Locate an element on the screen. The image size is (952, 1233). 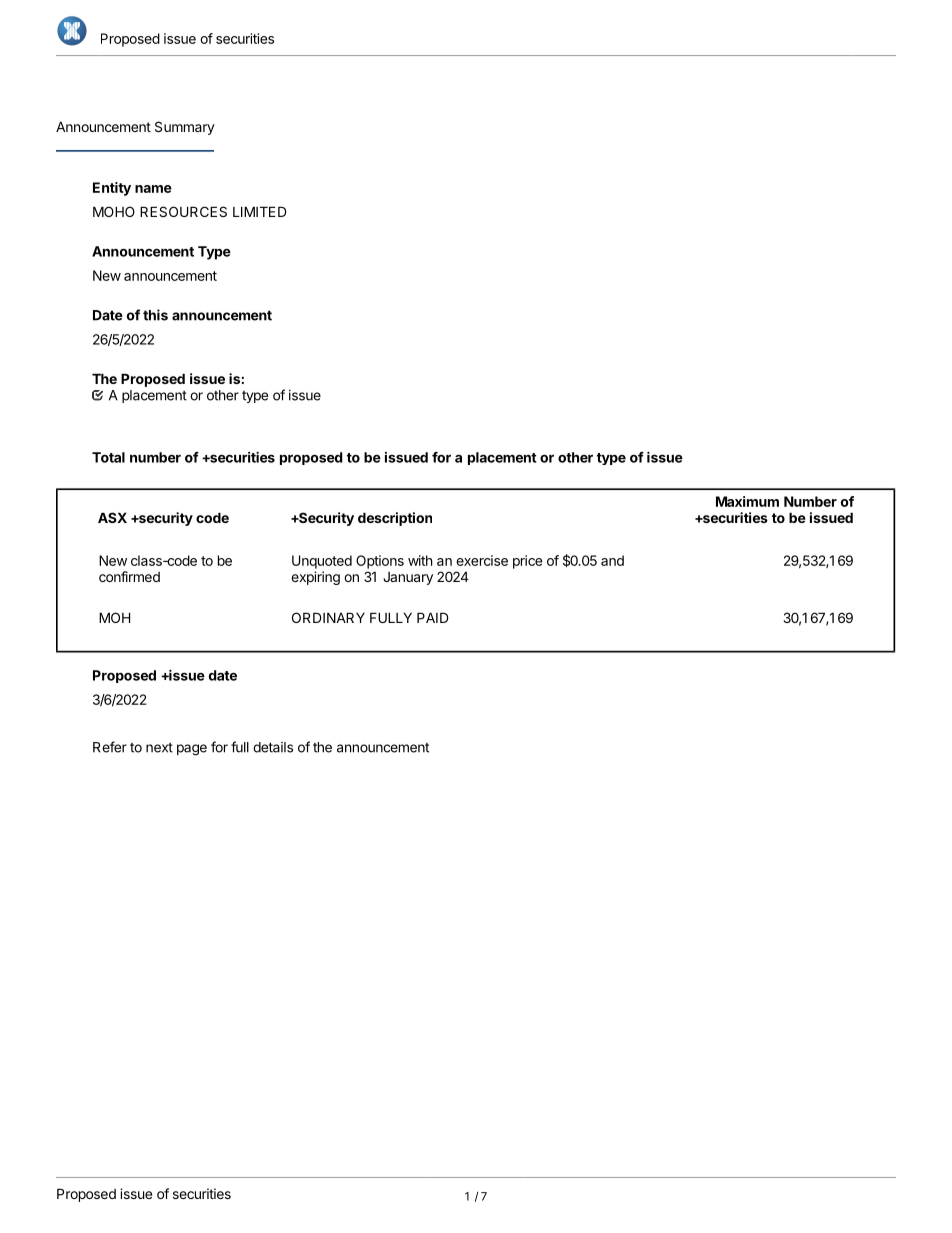
LIMITED is located at coordinates (260, 211).
